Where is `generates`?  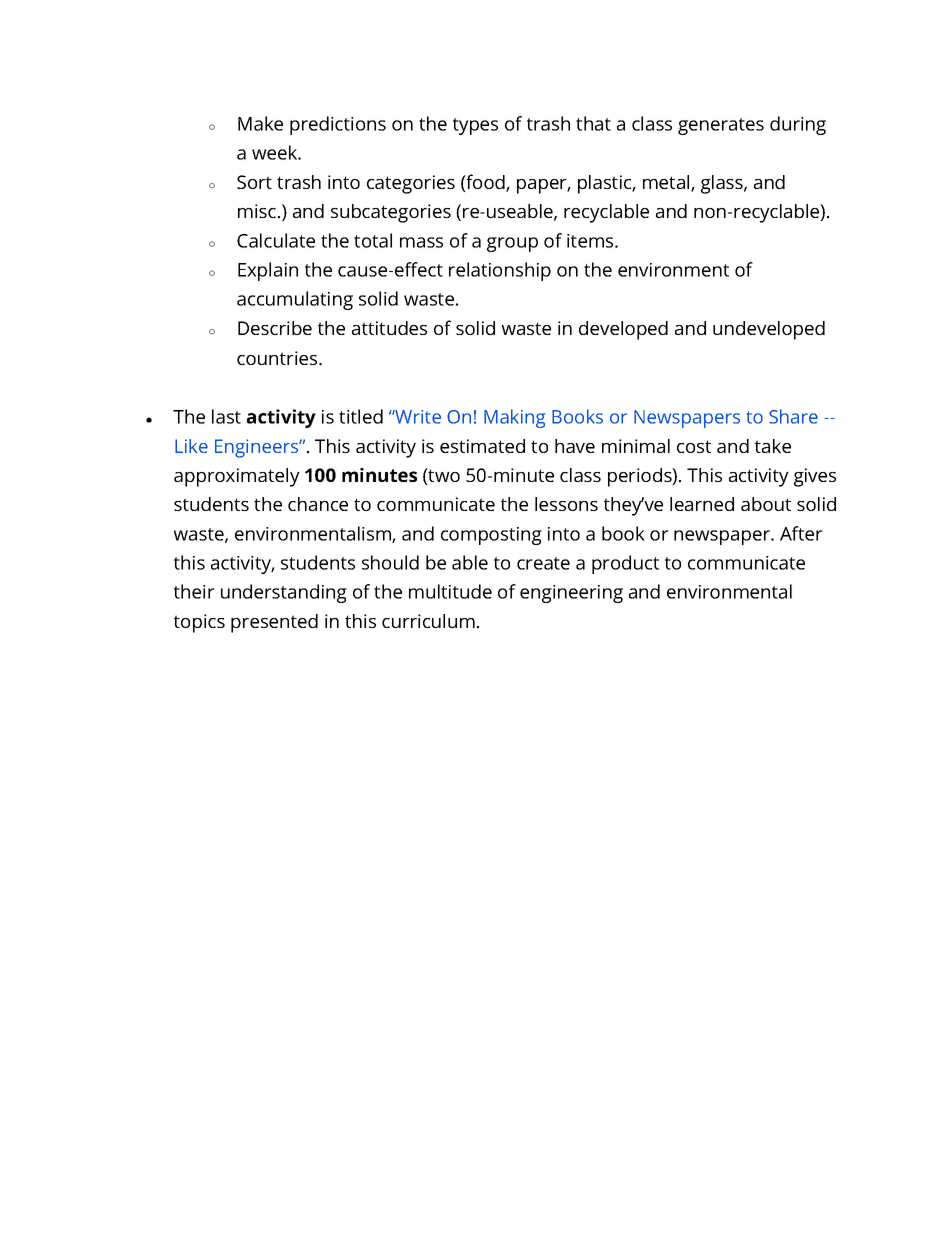
generates is located at coordinates (721, 126).
